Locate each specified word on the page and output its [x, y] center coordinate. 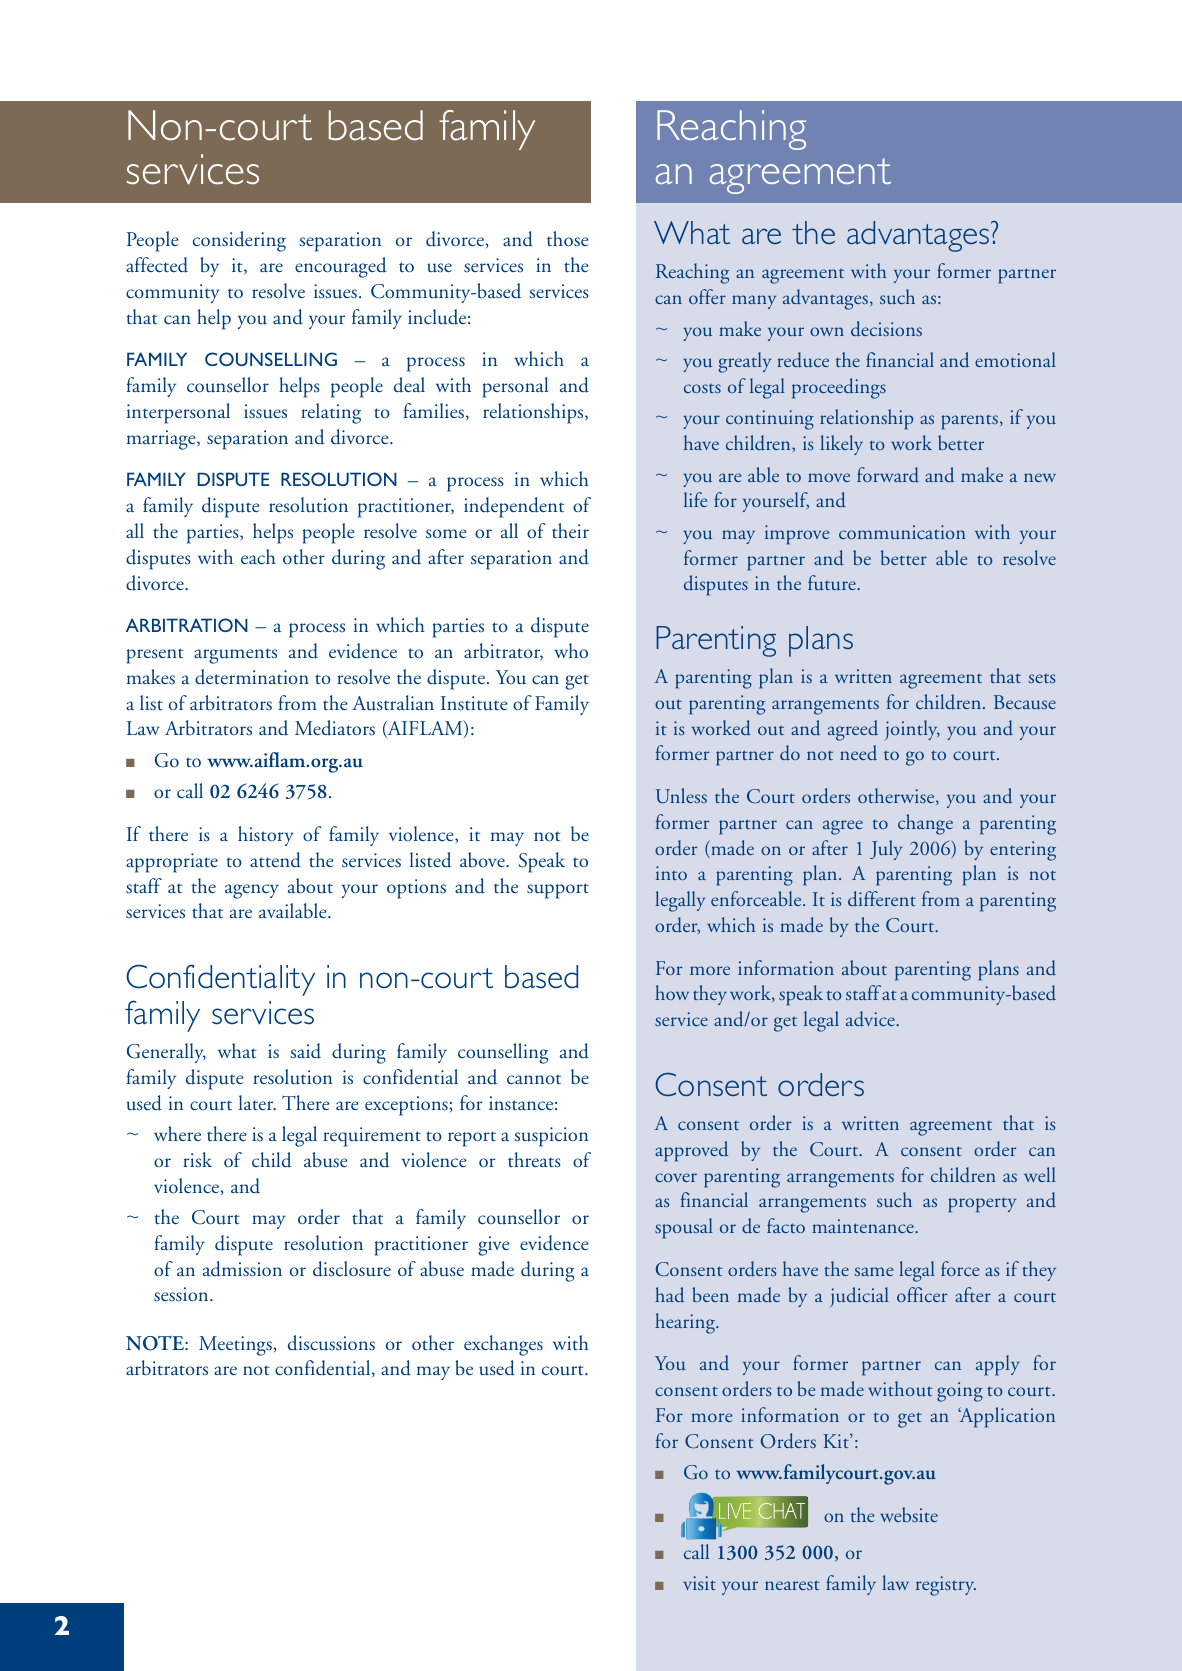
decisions [886, 329]
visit [699, 1583]
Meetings [236, 1346]
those [568, 238]
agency [252, 891]
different [882, 899]
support [558, 891]
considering [239, 241]
